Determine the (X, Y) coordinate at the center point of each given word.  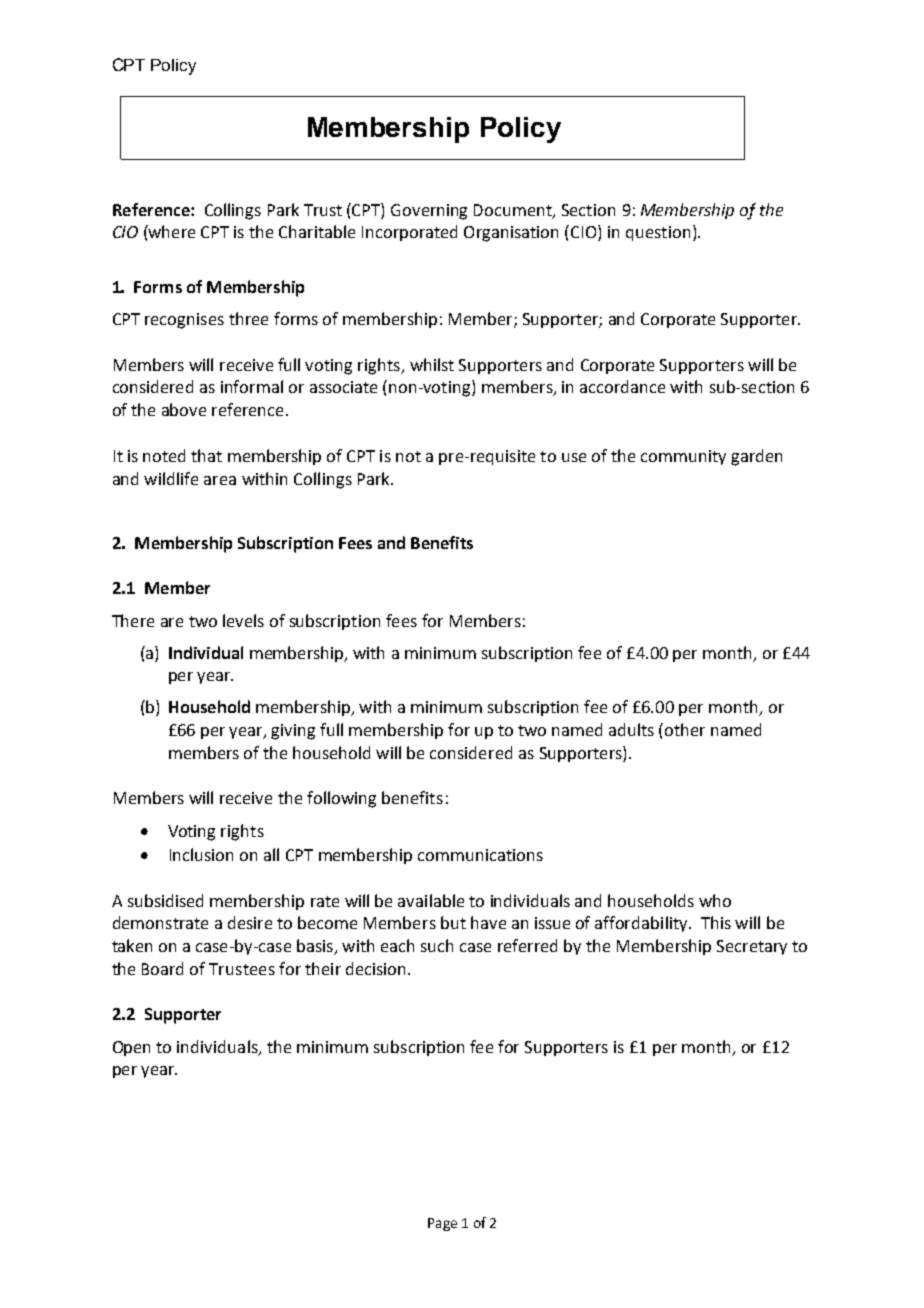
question (658, 233)
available (431, 900)
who (715, 900)
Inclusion (201, 854)
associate (343, 387)
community (683, 457)
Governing (429, 212)
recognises (184, 321)
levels (243, 620)
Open (131, 1048)
